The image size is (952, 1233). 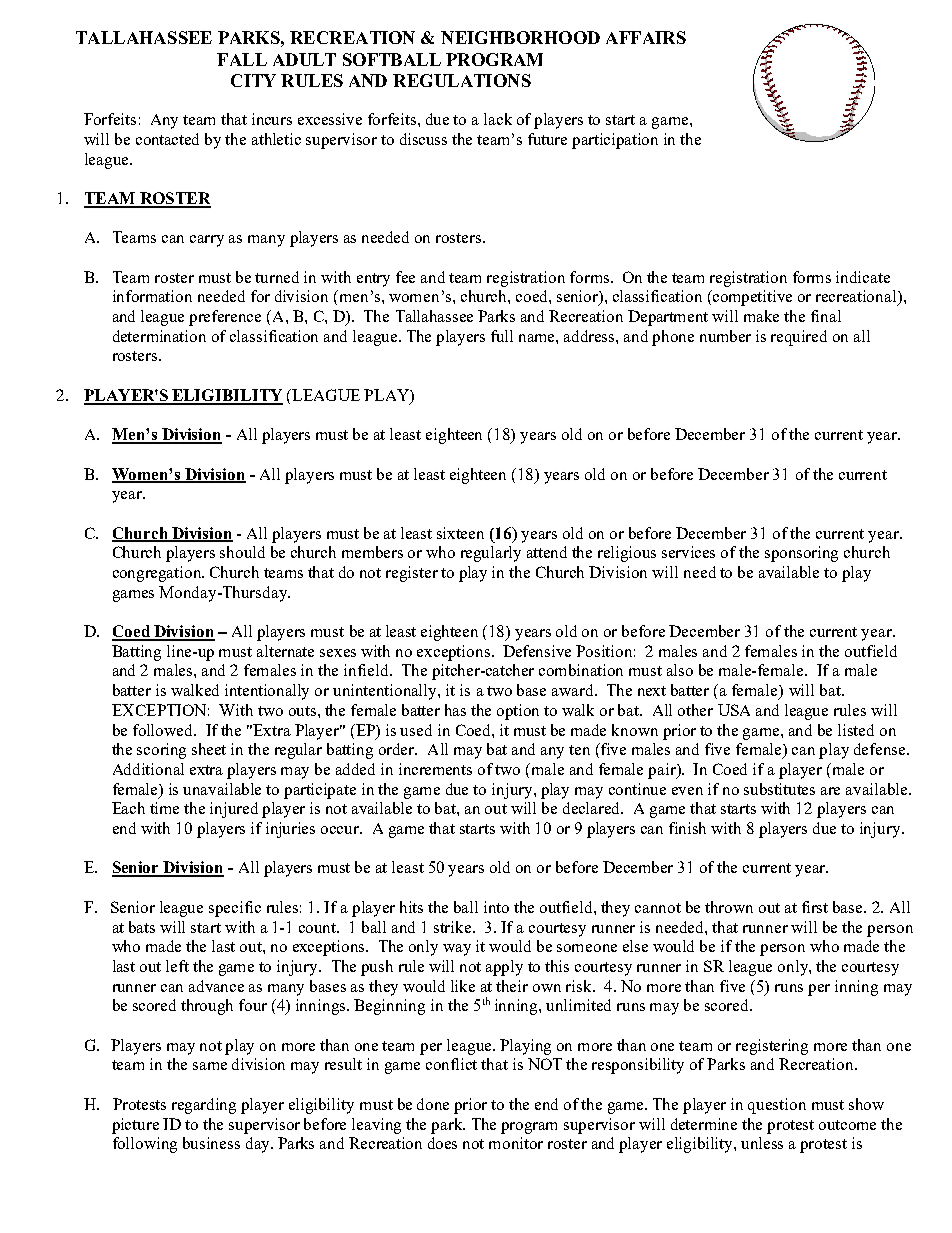 I want to click on attend, so click(x=547, y=552).
